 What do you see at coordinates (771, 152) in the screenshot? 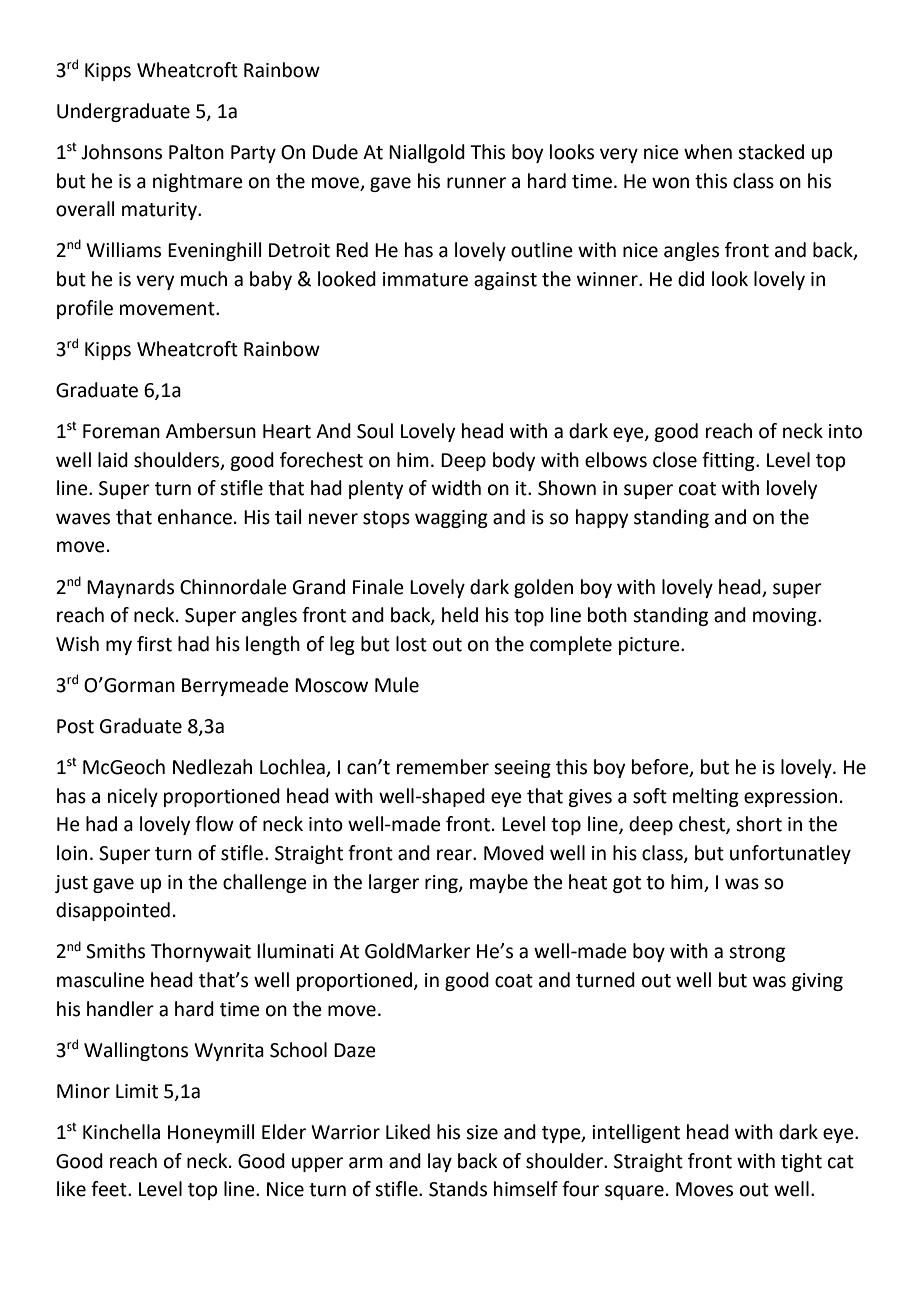
I see `stacked` at bounding box center [771, 152].
